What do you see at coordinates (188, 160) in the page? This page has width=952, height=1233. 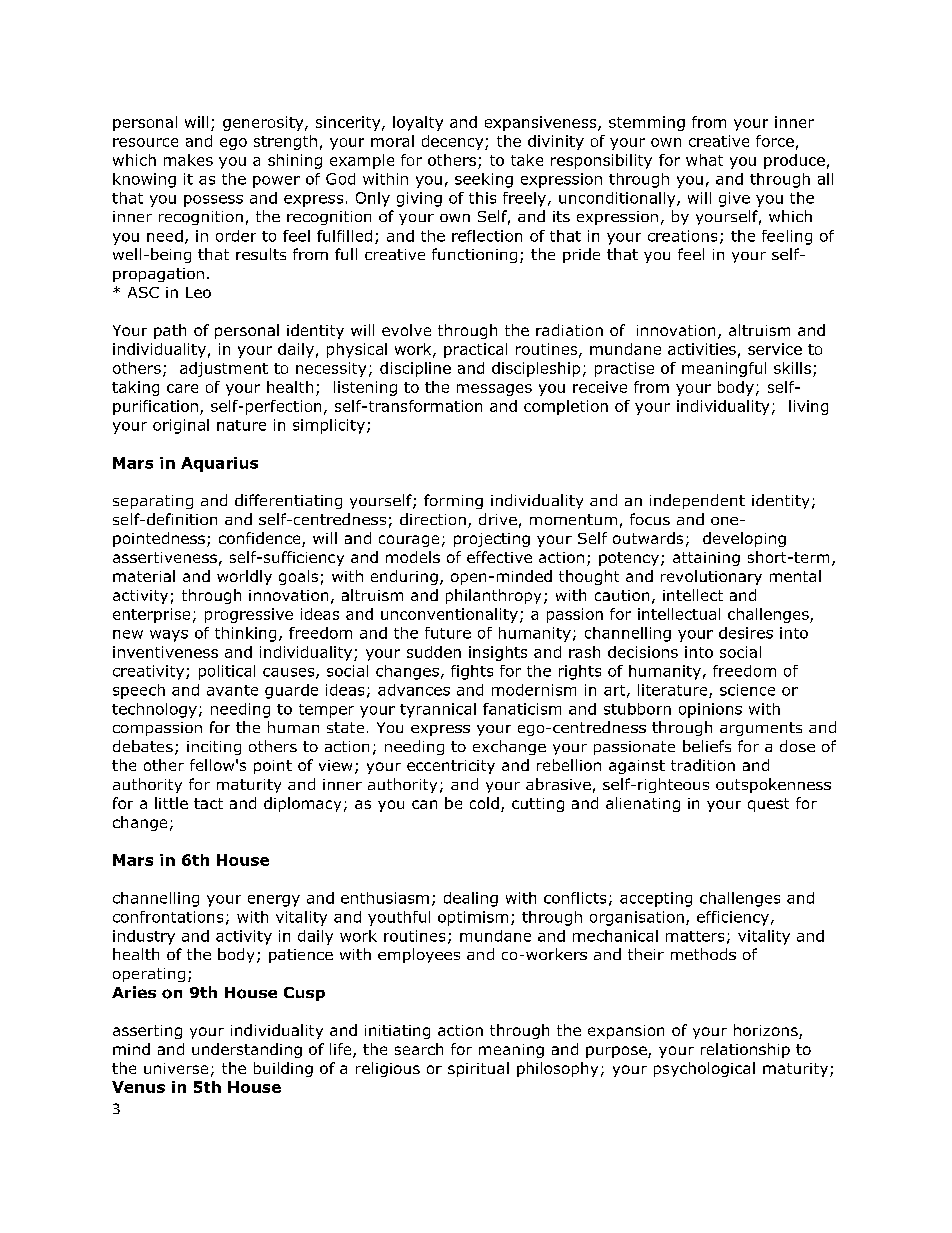 I see `makes` at bounding box center [188, 160].
